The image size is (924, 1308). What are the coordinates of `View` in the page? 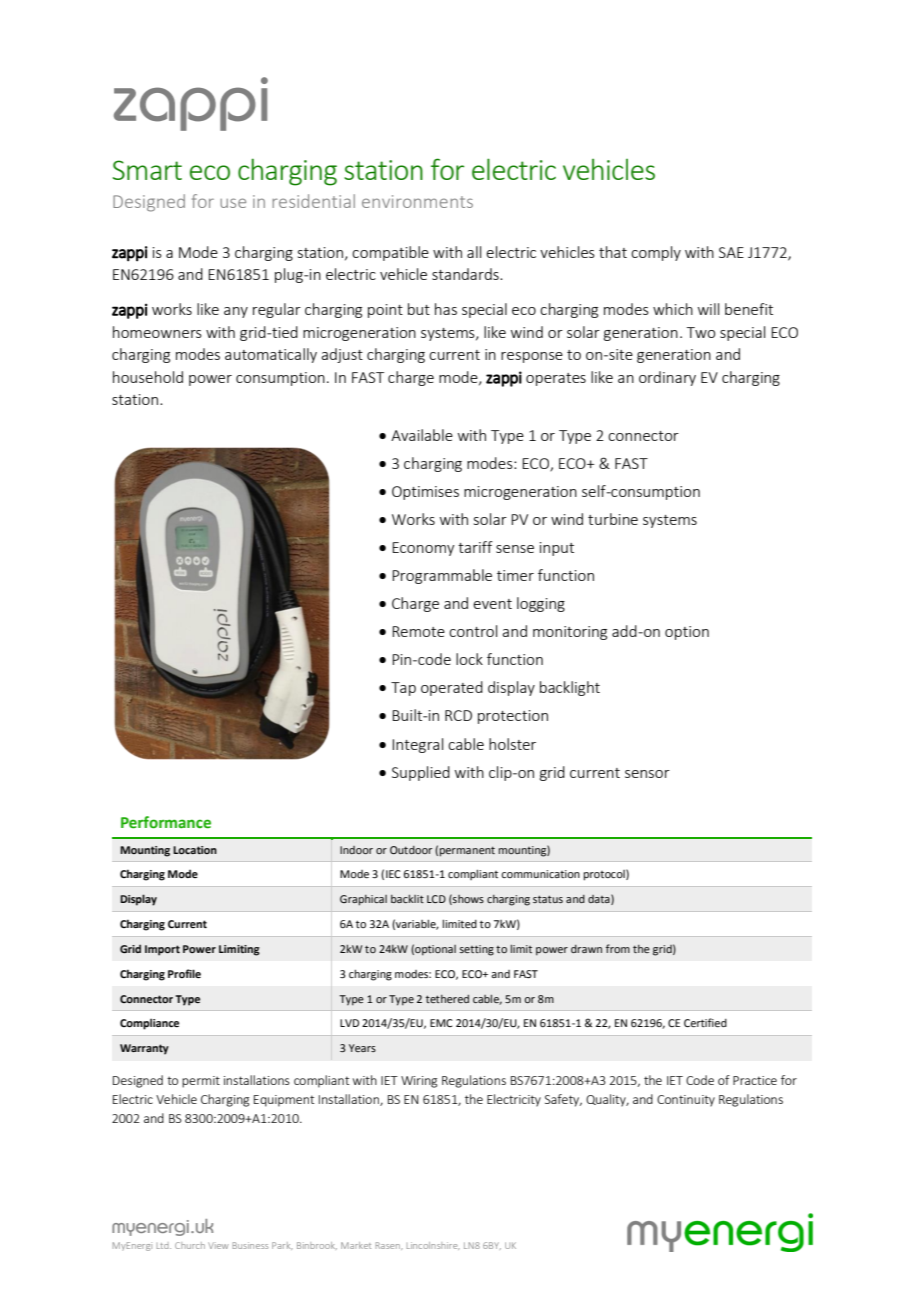 It's located at (218, 1245).
